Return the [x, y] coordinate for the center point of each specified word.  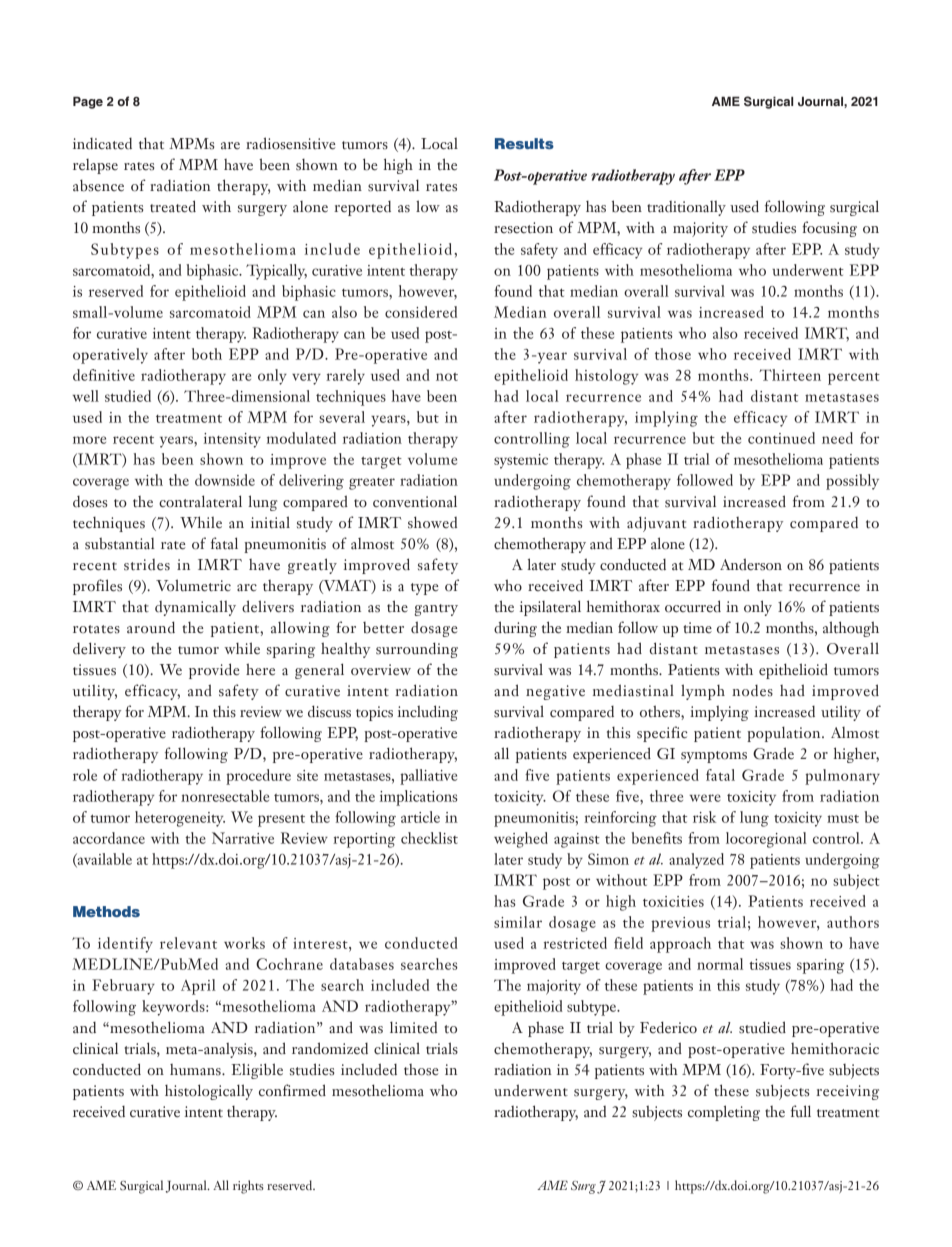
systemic [521, 461]
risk [704, 817]
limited [413, 1027]
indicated [102, 144]
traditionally [686, 208]
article [420, 817]
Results [524, 143]
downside [225, 480]
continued [781, 438]
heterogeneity [180, 819]
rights [248, 1187]
